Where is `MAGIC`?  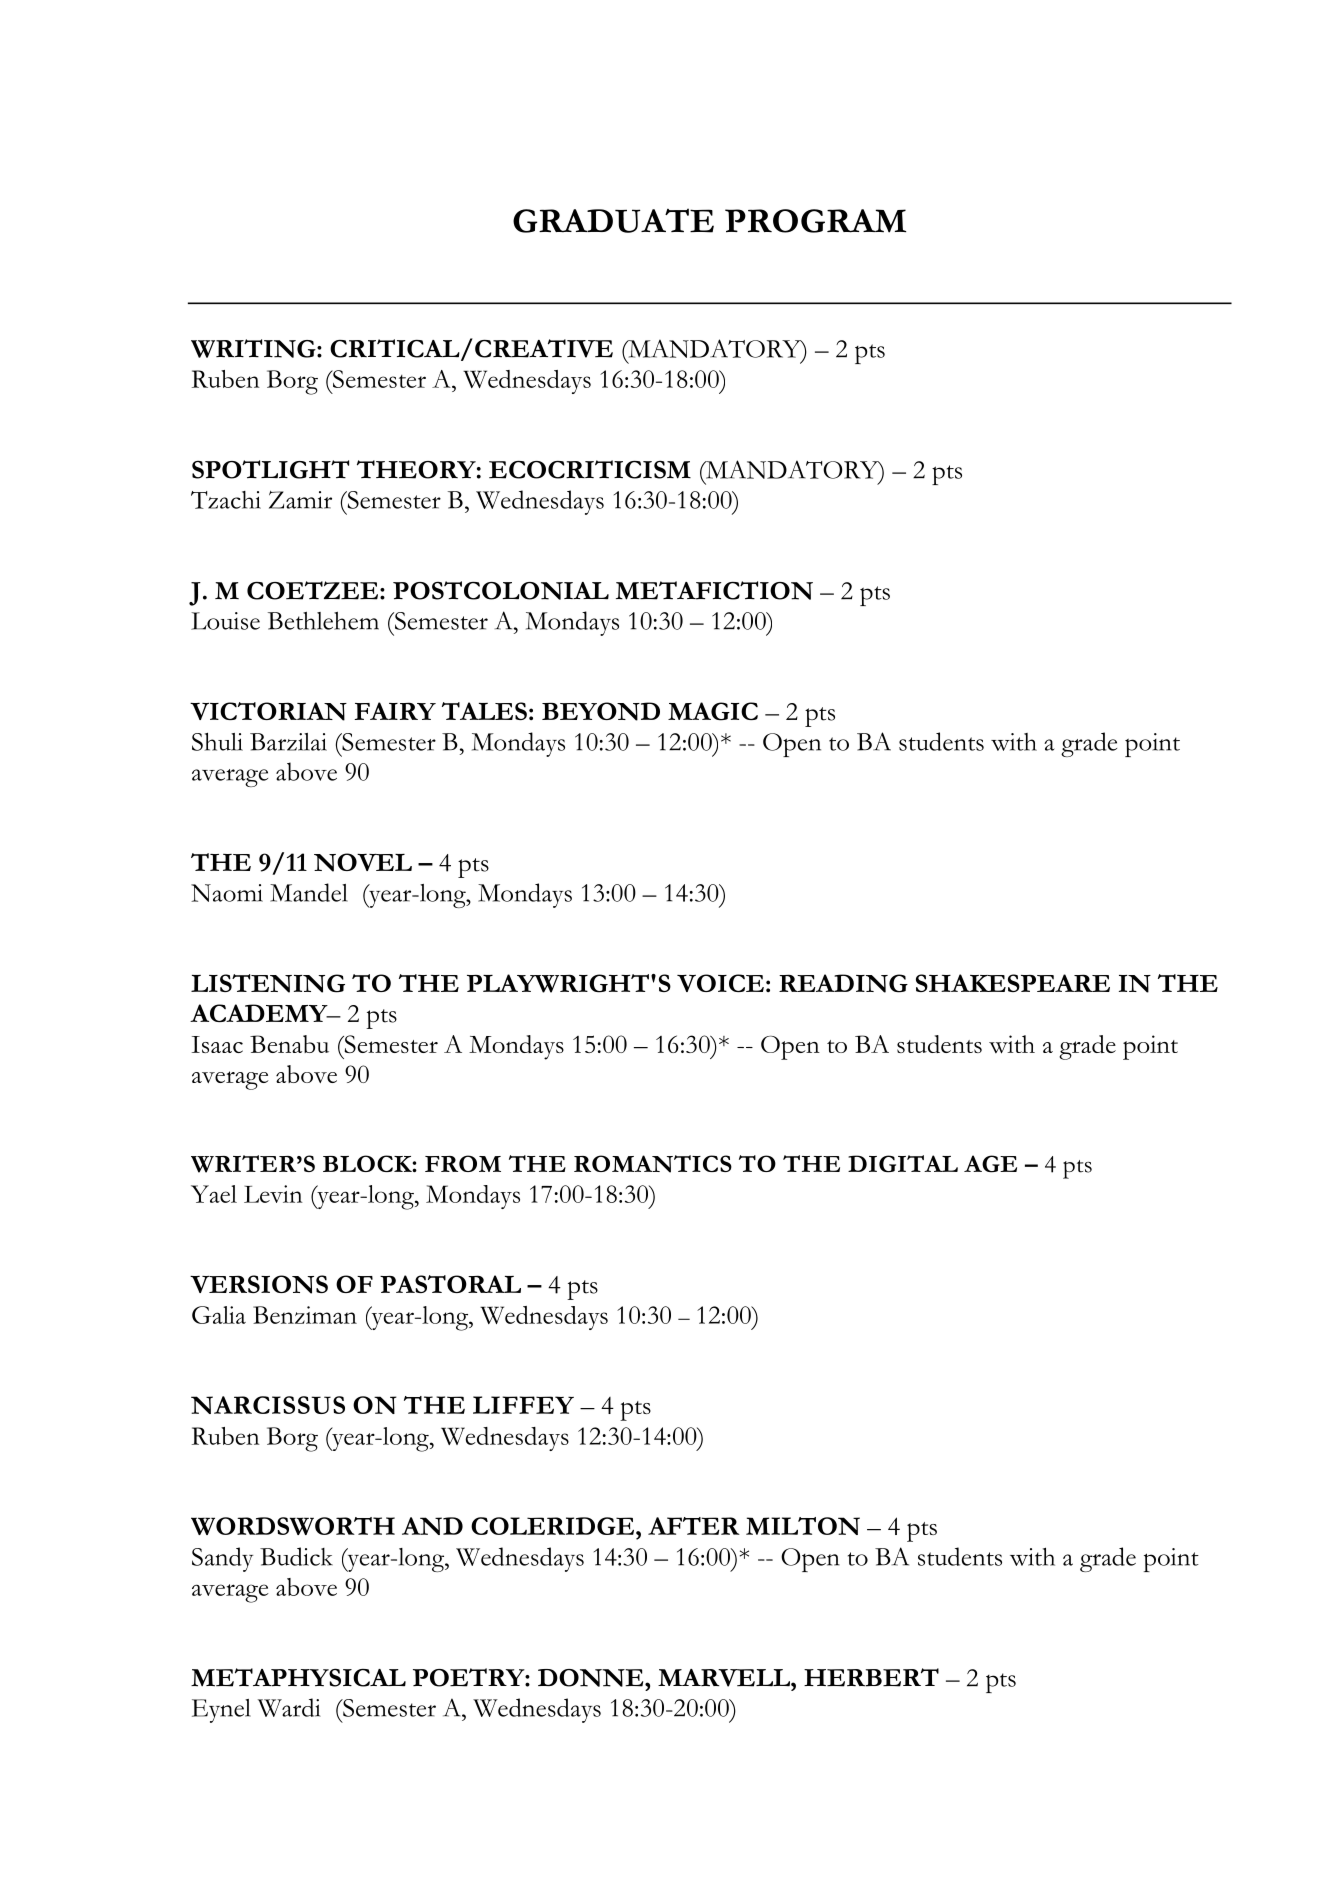
MAGIC is located at coordinates (713, 711).
